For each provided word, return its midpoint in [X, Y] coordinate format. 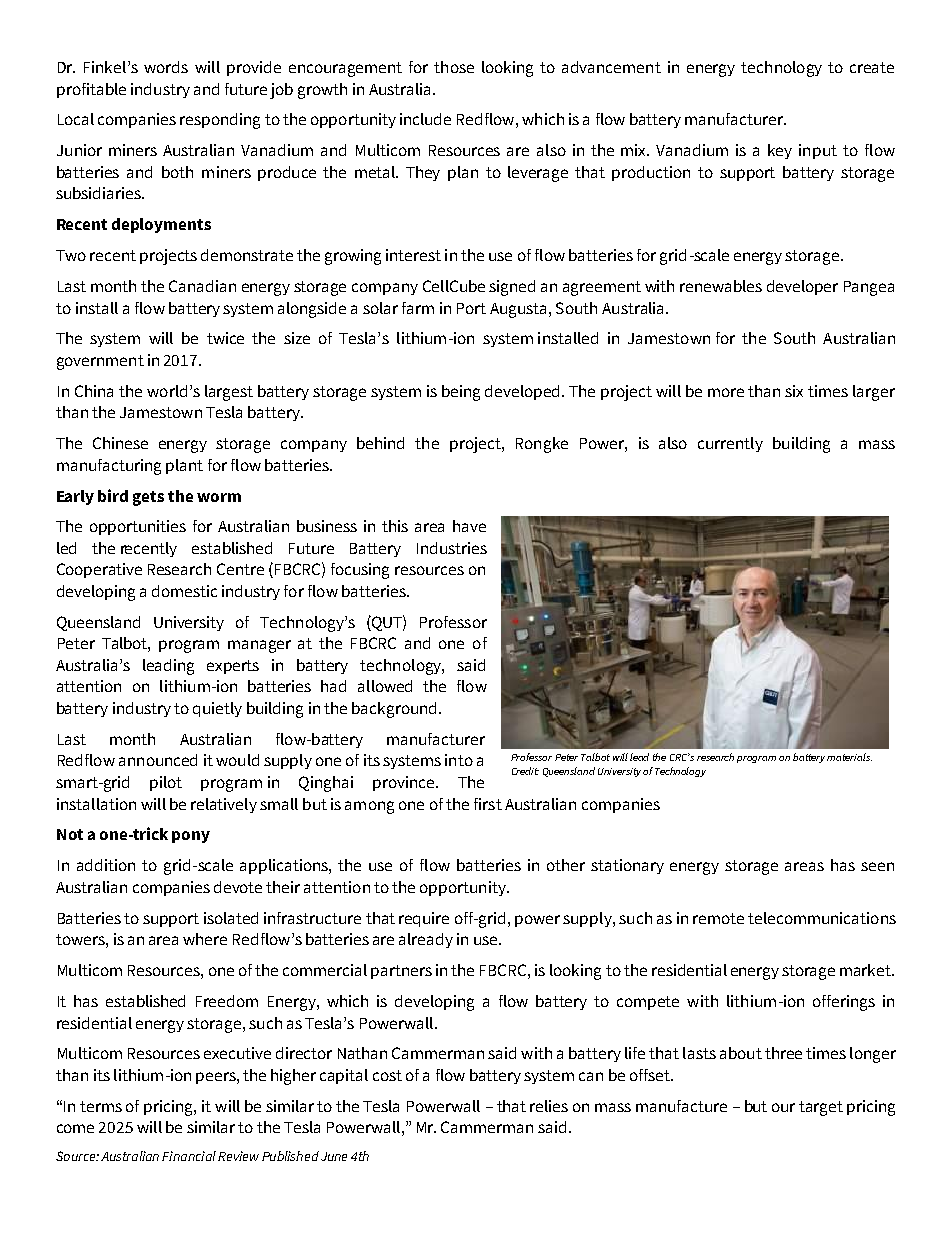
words [166, 67]
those [454, 67]
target [821, 1108]
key [780, 151]
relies [549, 1106]
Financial [189, 1156]
